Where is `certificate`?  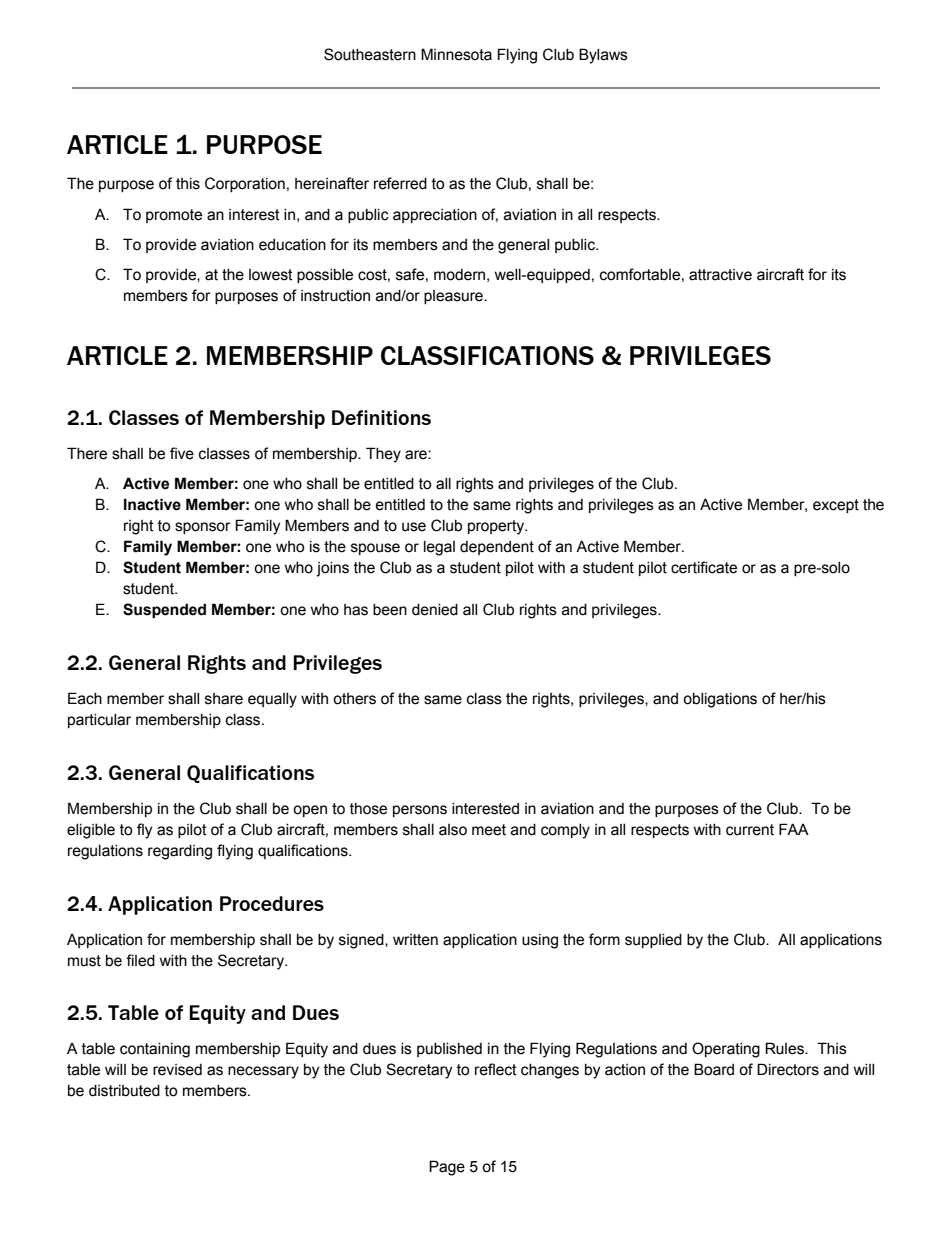 certificate is located at coordinates (704, 567).
